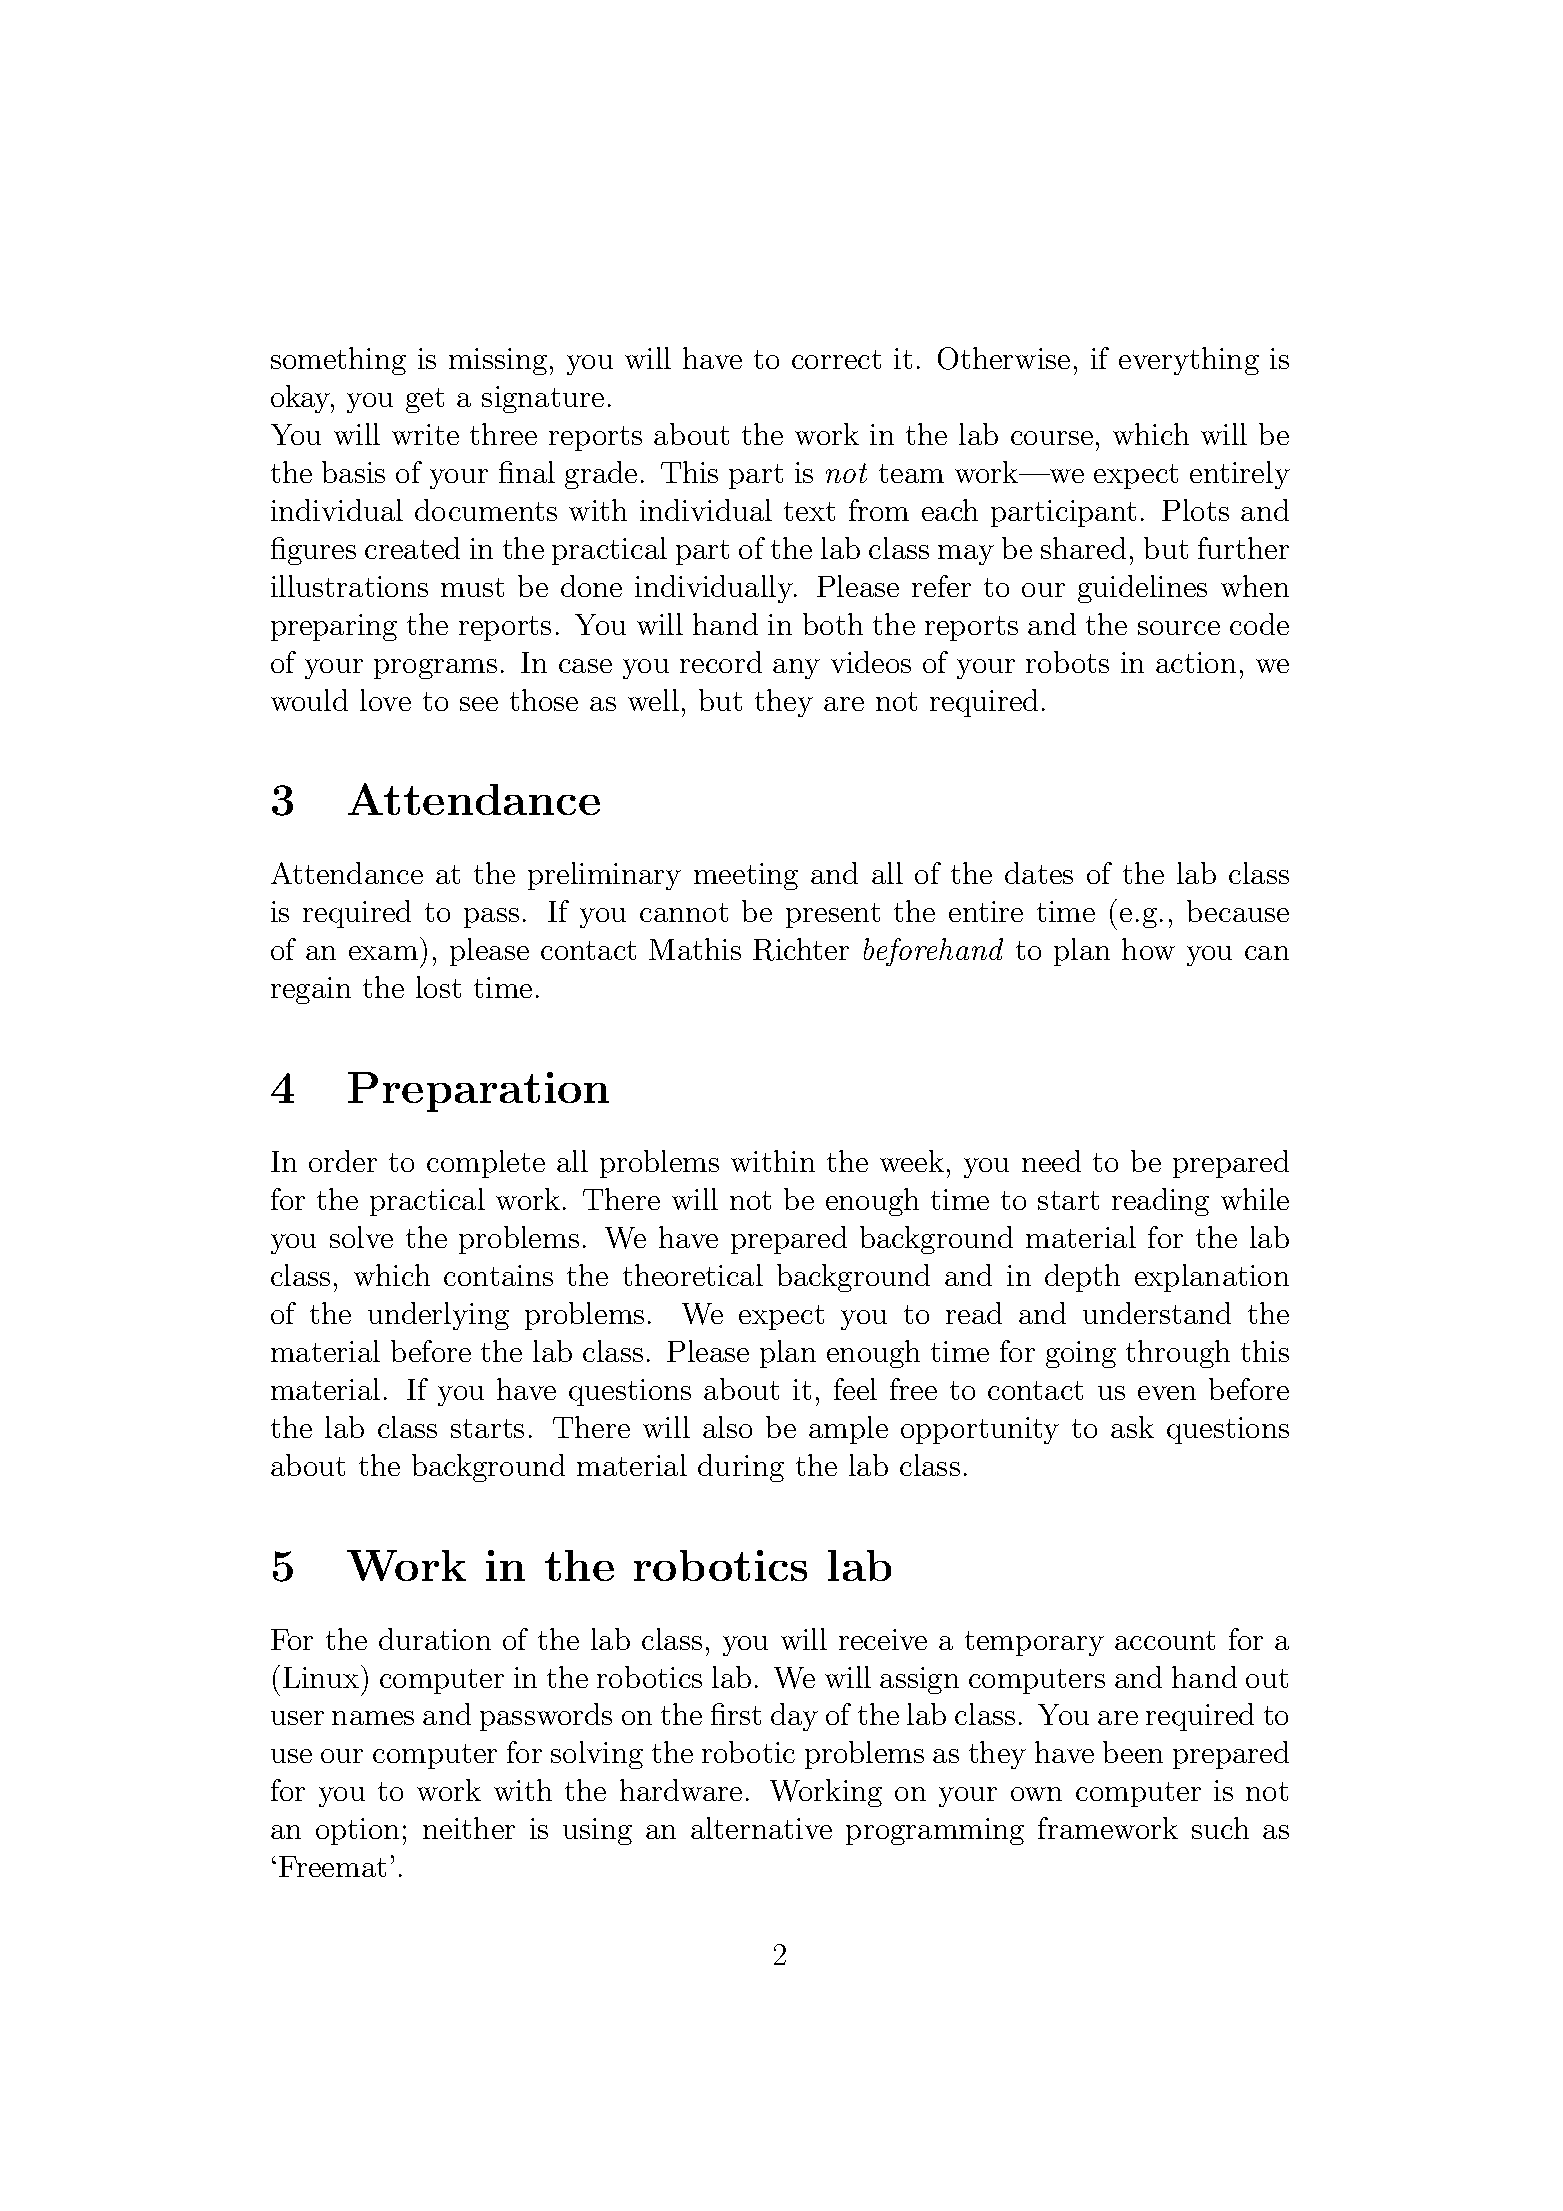  I want to click on understand, so click(1157, 1313).
